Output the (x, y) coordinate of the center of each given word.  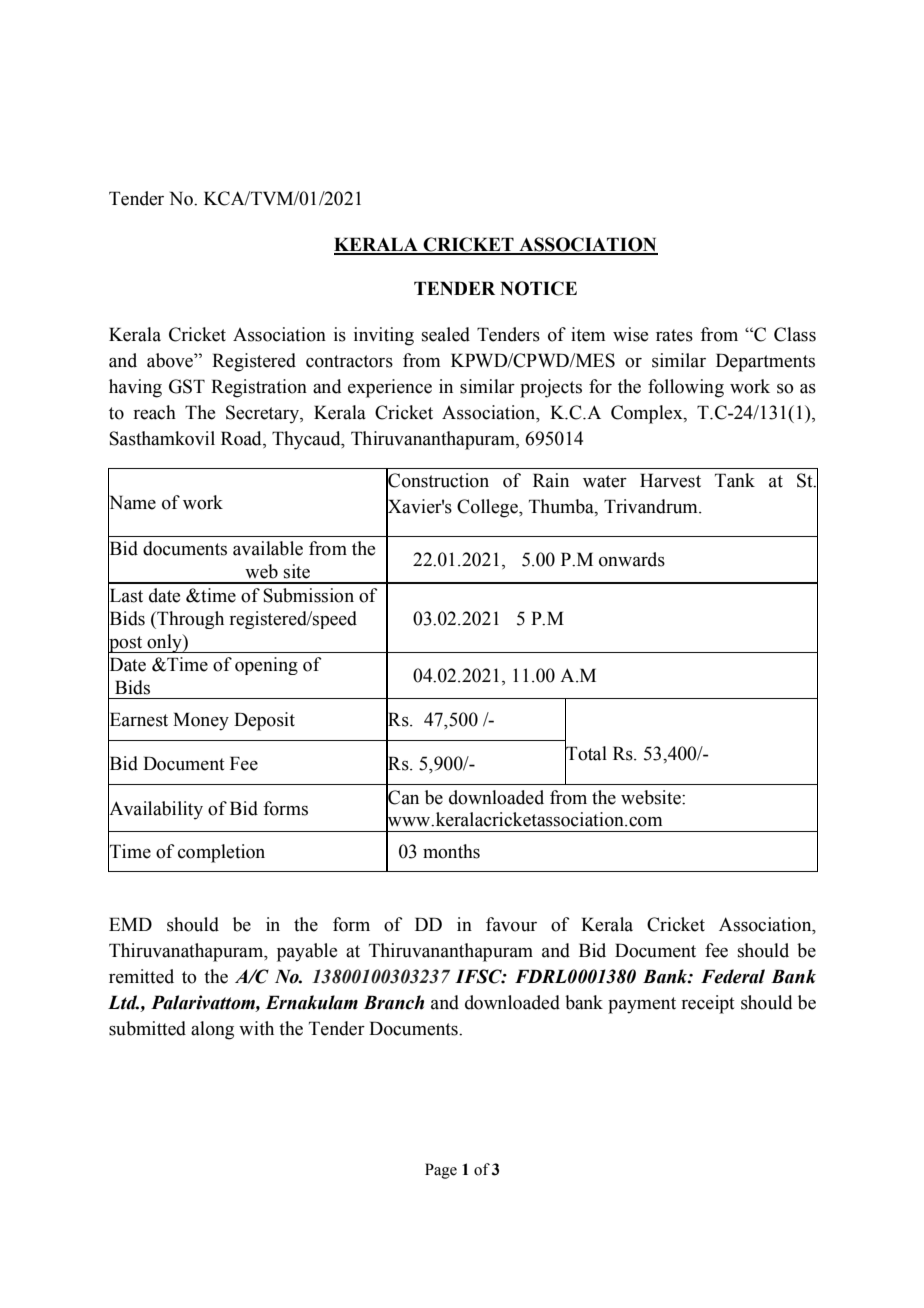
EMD (130, 924)
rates (674, 335)
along (212, 1030)
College (488, 508)
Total (586, 753)
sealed (446, 334)
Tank (735, 480)
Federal (733, 976)
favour (511, 924)
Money (201, 721)
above (171, 360)
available (268, 548)
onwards (632, 559)
